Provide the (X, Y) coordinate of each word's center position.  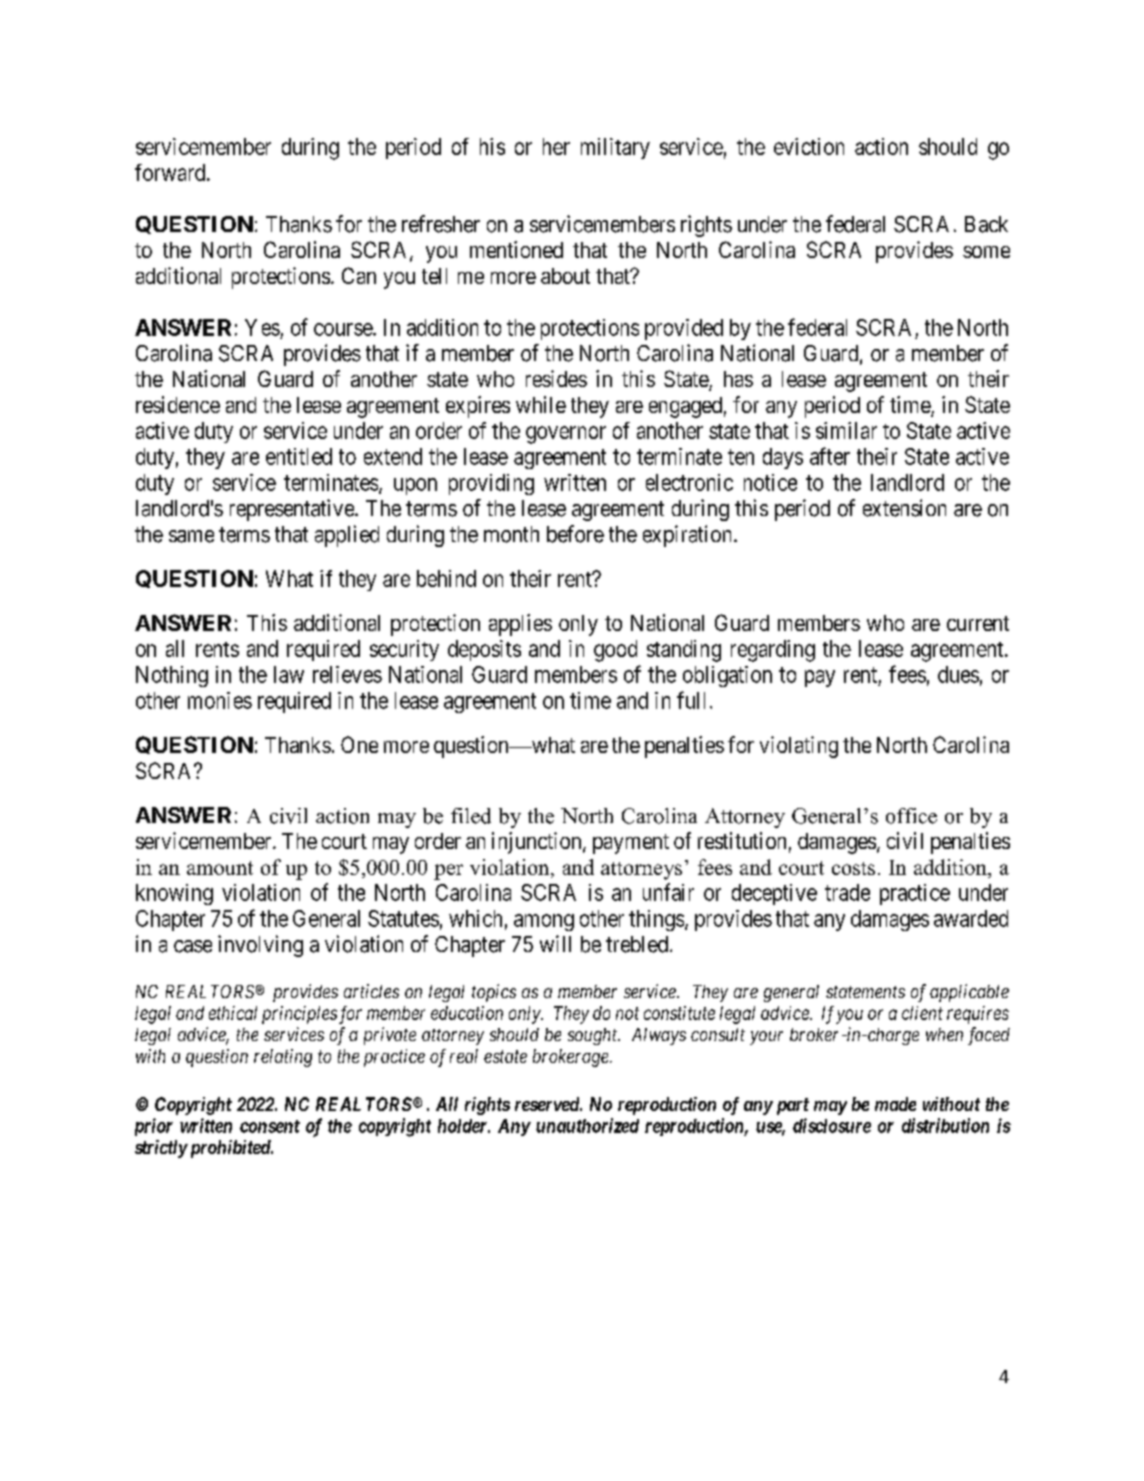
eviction (809, 146)
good (615, 651)
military (615, 148)
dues (958, 674)
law (289, 674)
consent (270, 1126)
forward (171, 172)
